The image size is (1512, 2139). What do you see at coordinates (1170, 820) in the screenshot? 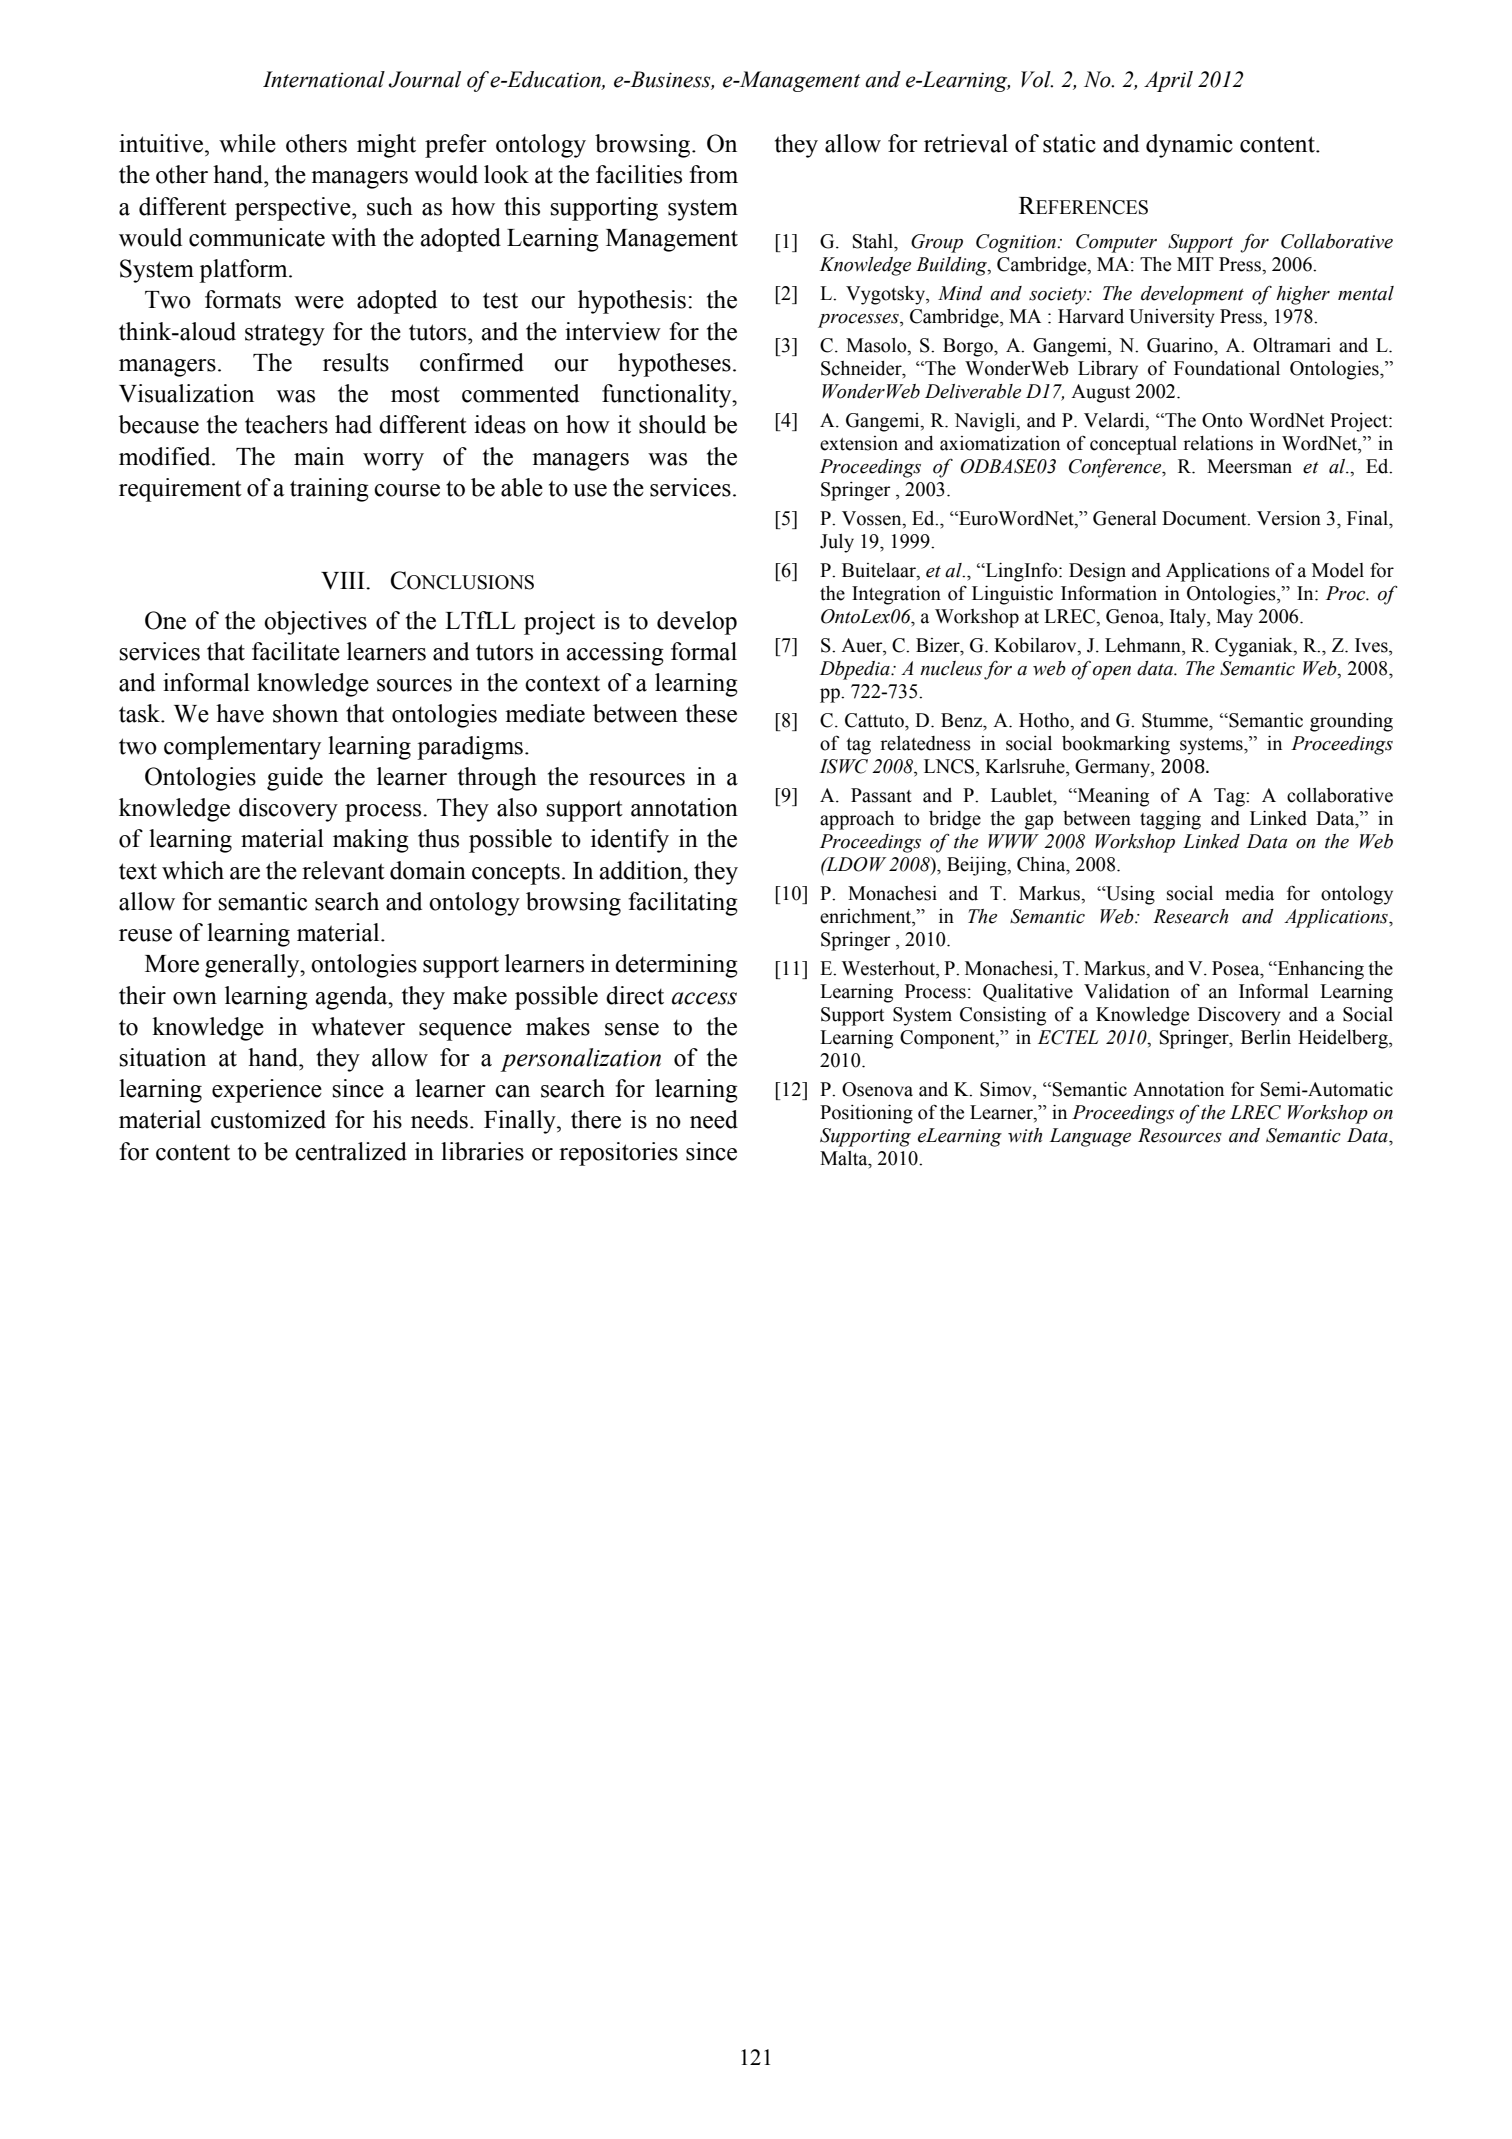
I see `tagging` at bounding box center [1170, 820].
